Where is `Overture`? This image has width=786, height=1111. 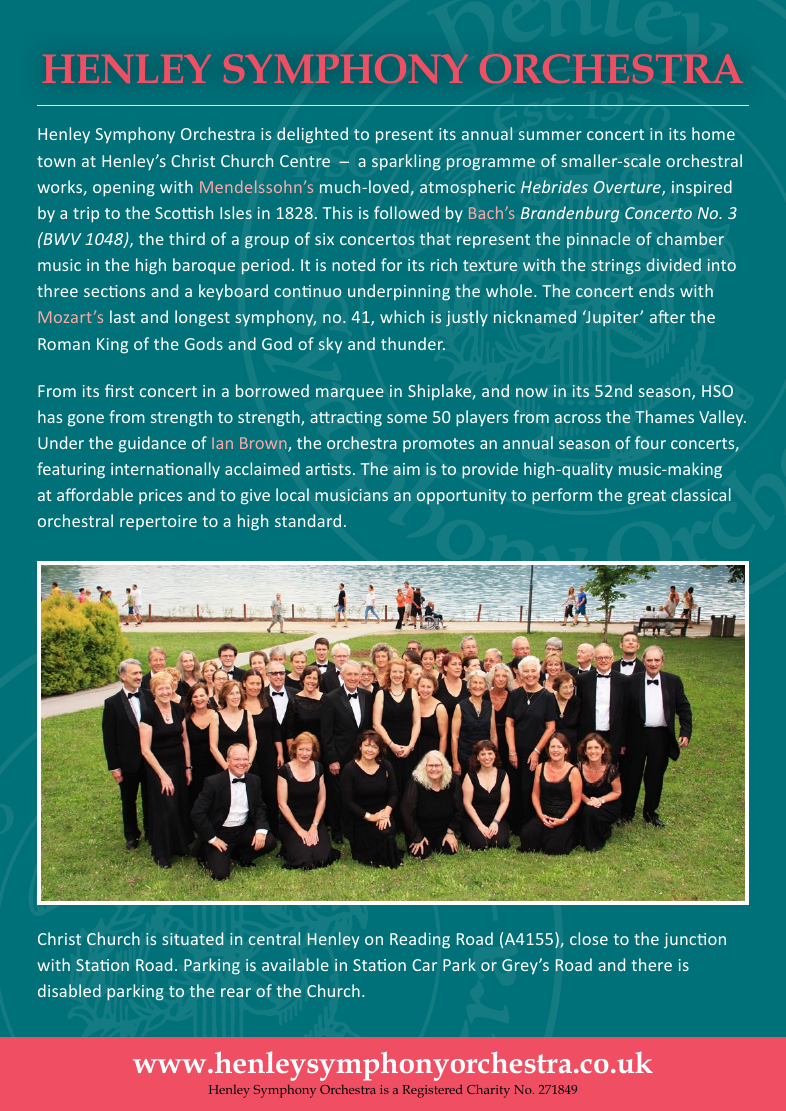
Overture is located at coordinates (628, 188).
